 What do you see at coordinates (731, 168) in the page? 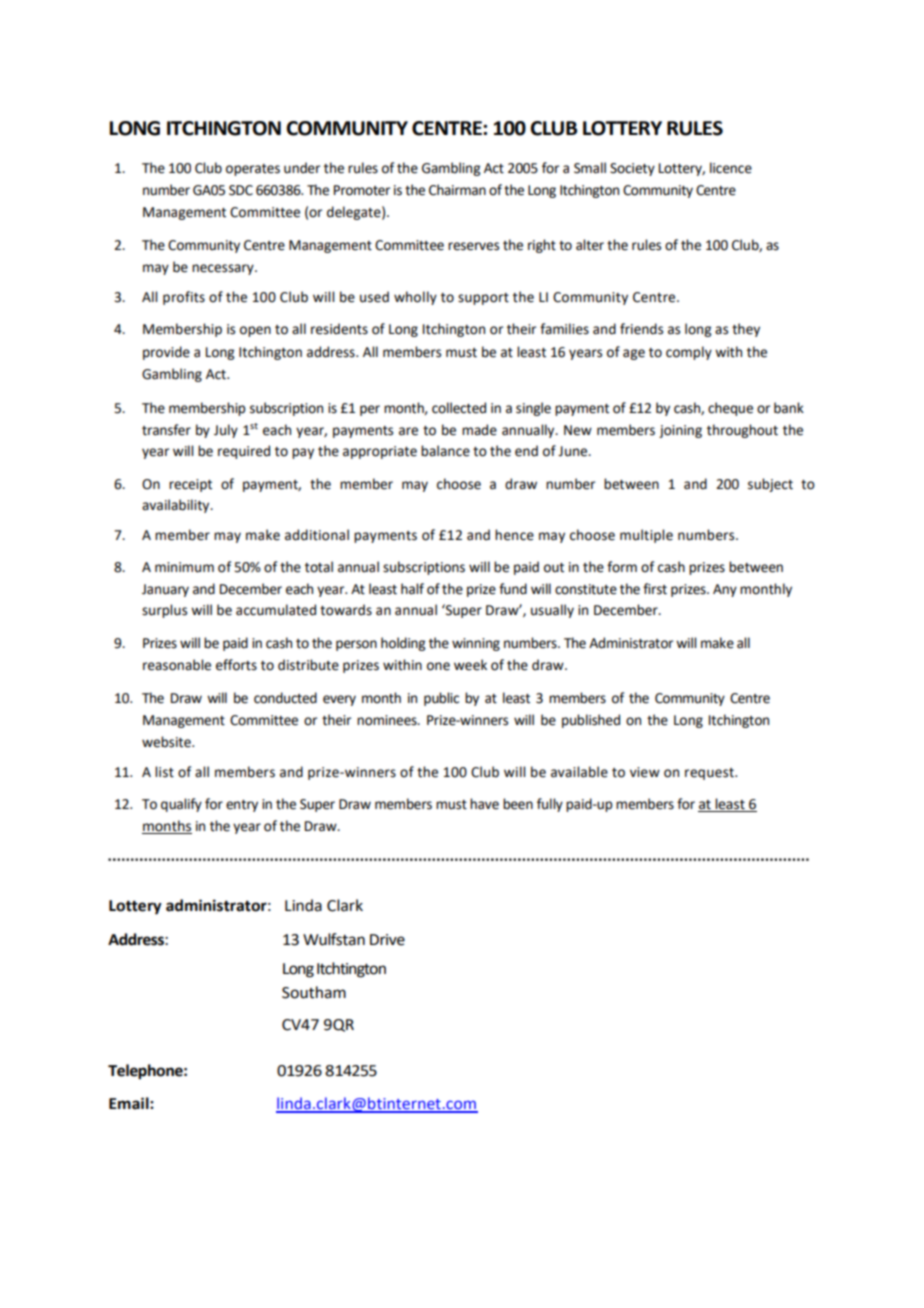
I see `licence` at bounding box center [731, 168].
